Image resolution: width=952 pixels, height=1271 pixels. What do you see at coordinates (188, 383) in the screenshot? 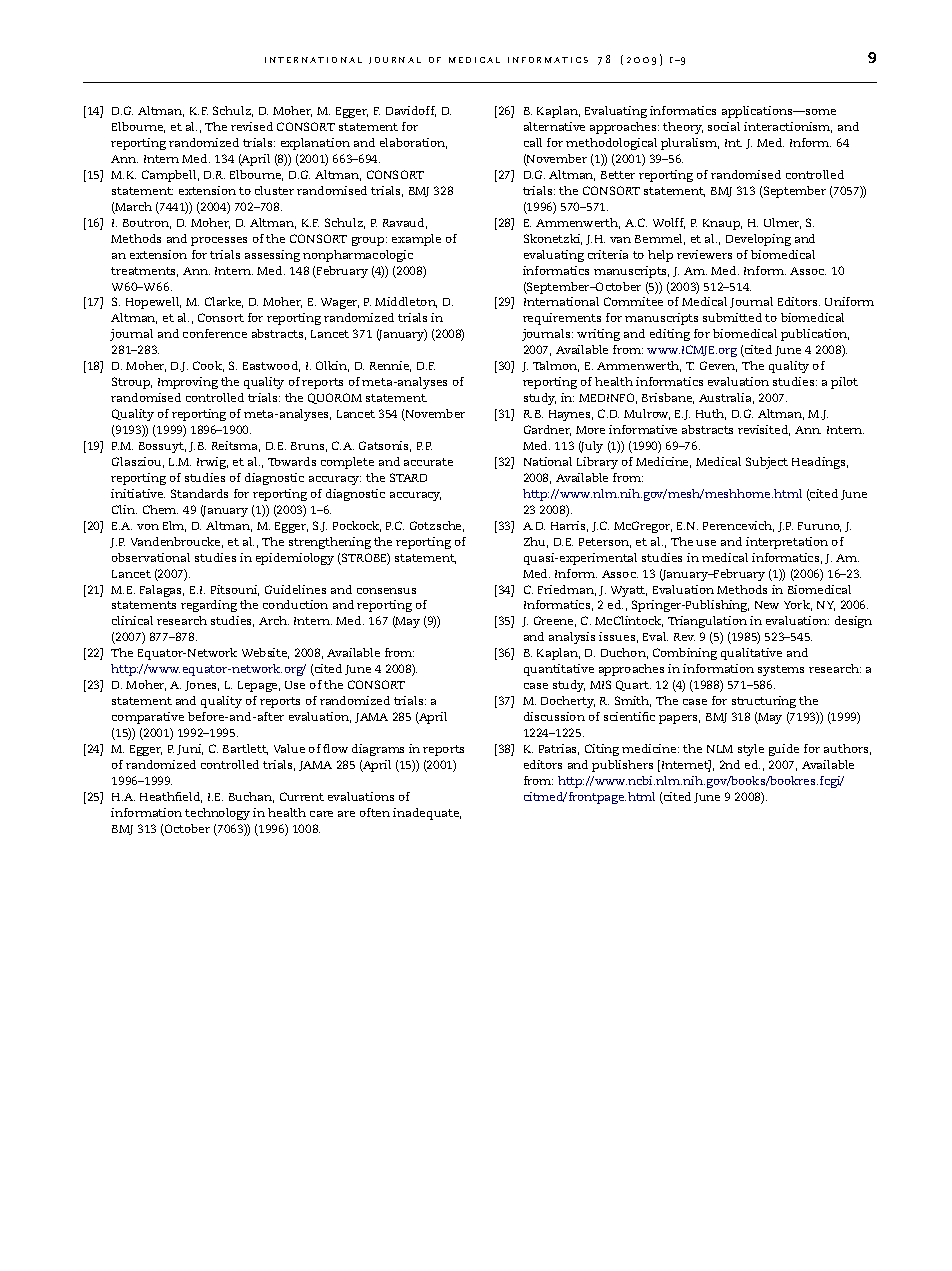
I see `Improving` at bounding box center [188, 383].
